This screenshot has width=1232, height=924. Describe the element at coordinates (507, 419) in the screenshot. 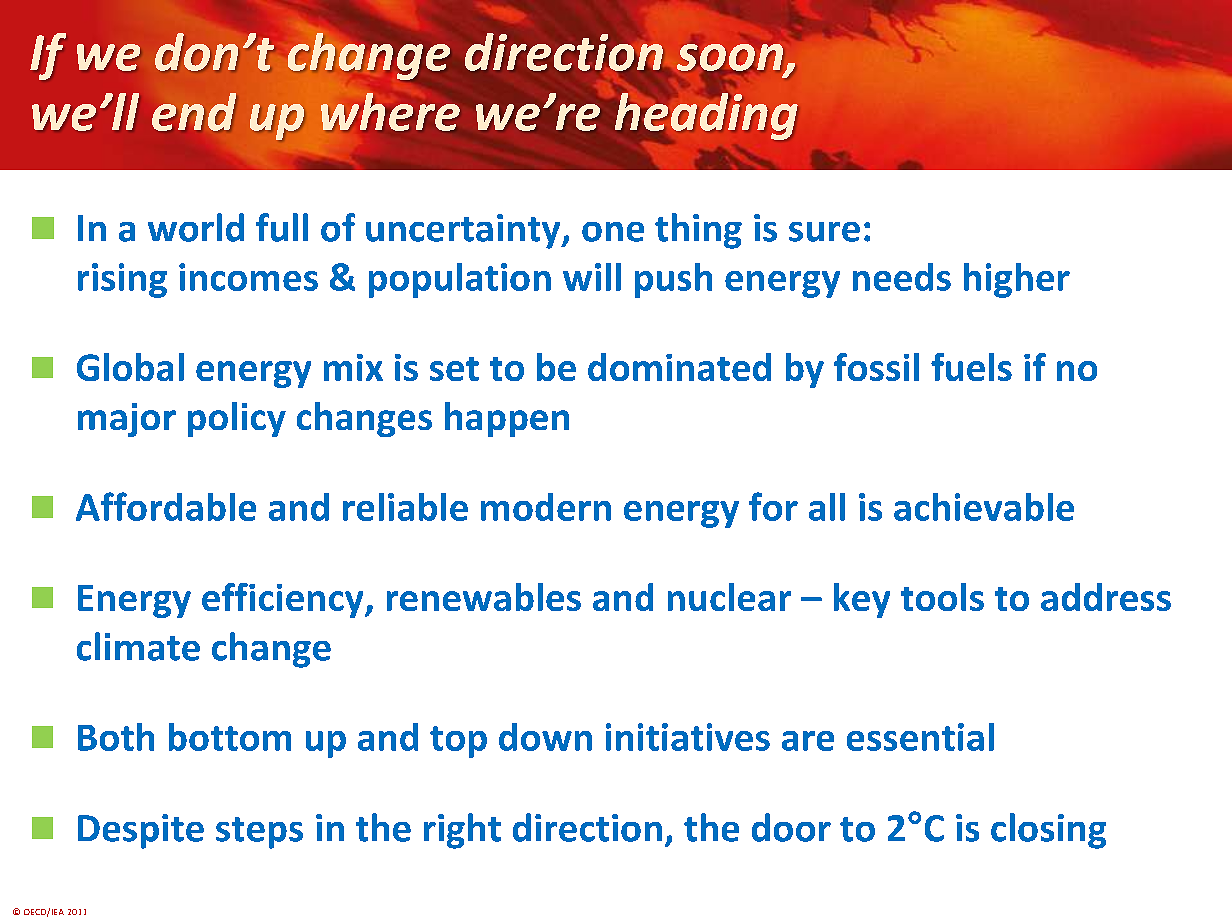

I see `happen` at that location.
